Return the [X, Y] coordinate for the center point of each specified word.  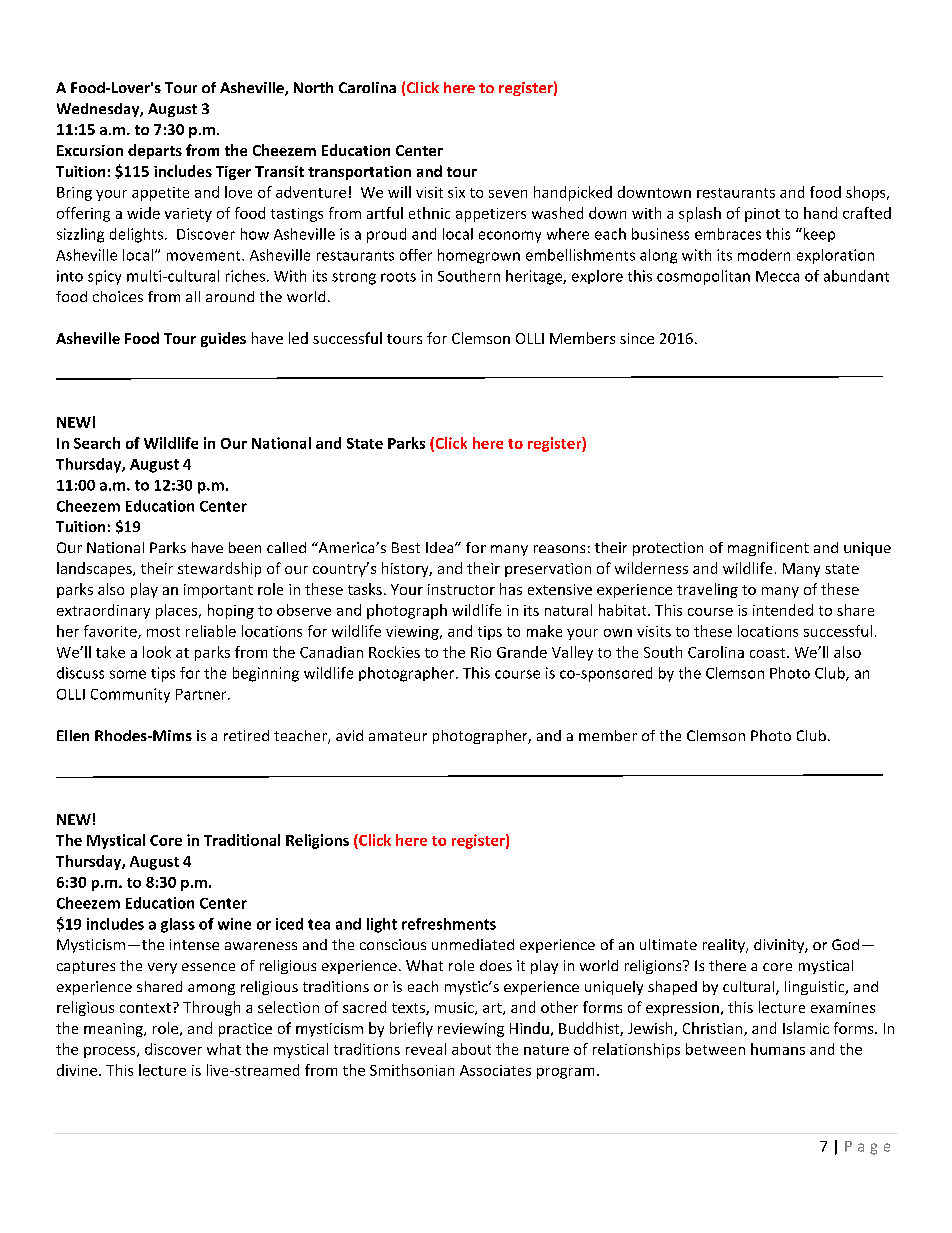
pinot [762, 215]
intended [783, 610]
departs [155, 151]
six [456, 192]
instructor [461, 589]
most [163, 632]
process [111, 1052]
